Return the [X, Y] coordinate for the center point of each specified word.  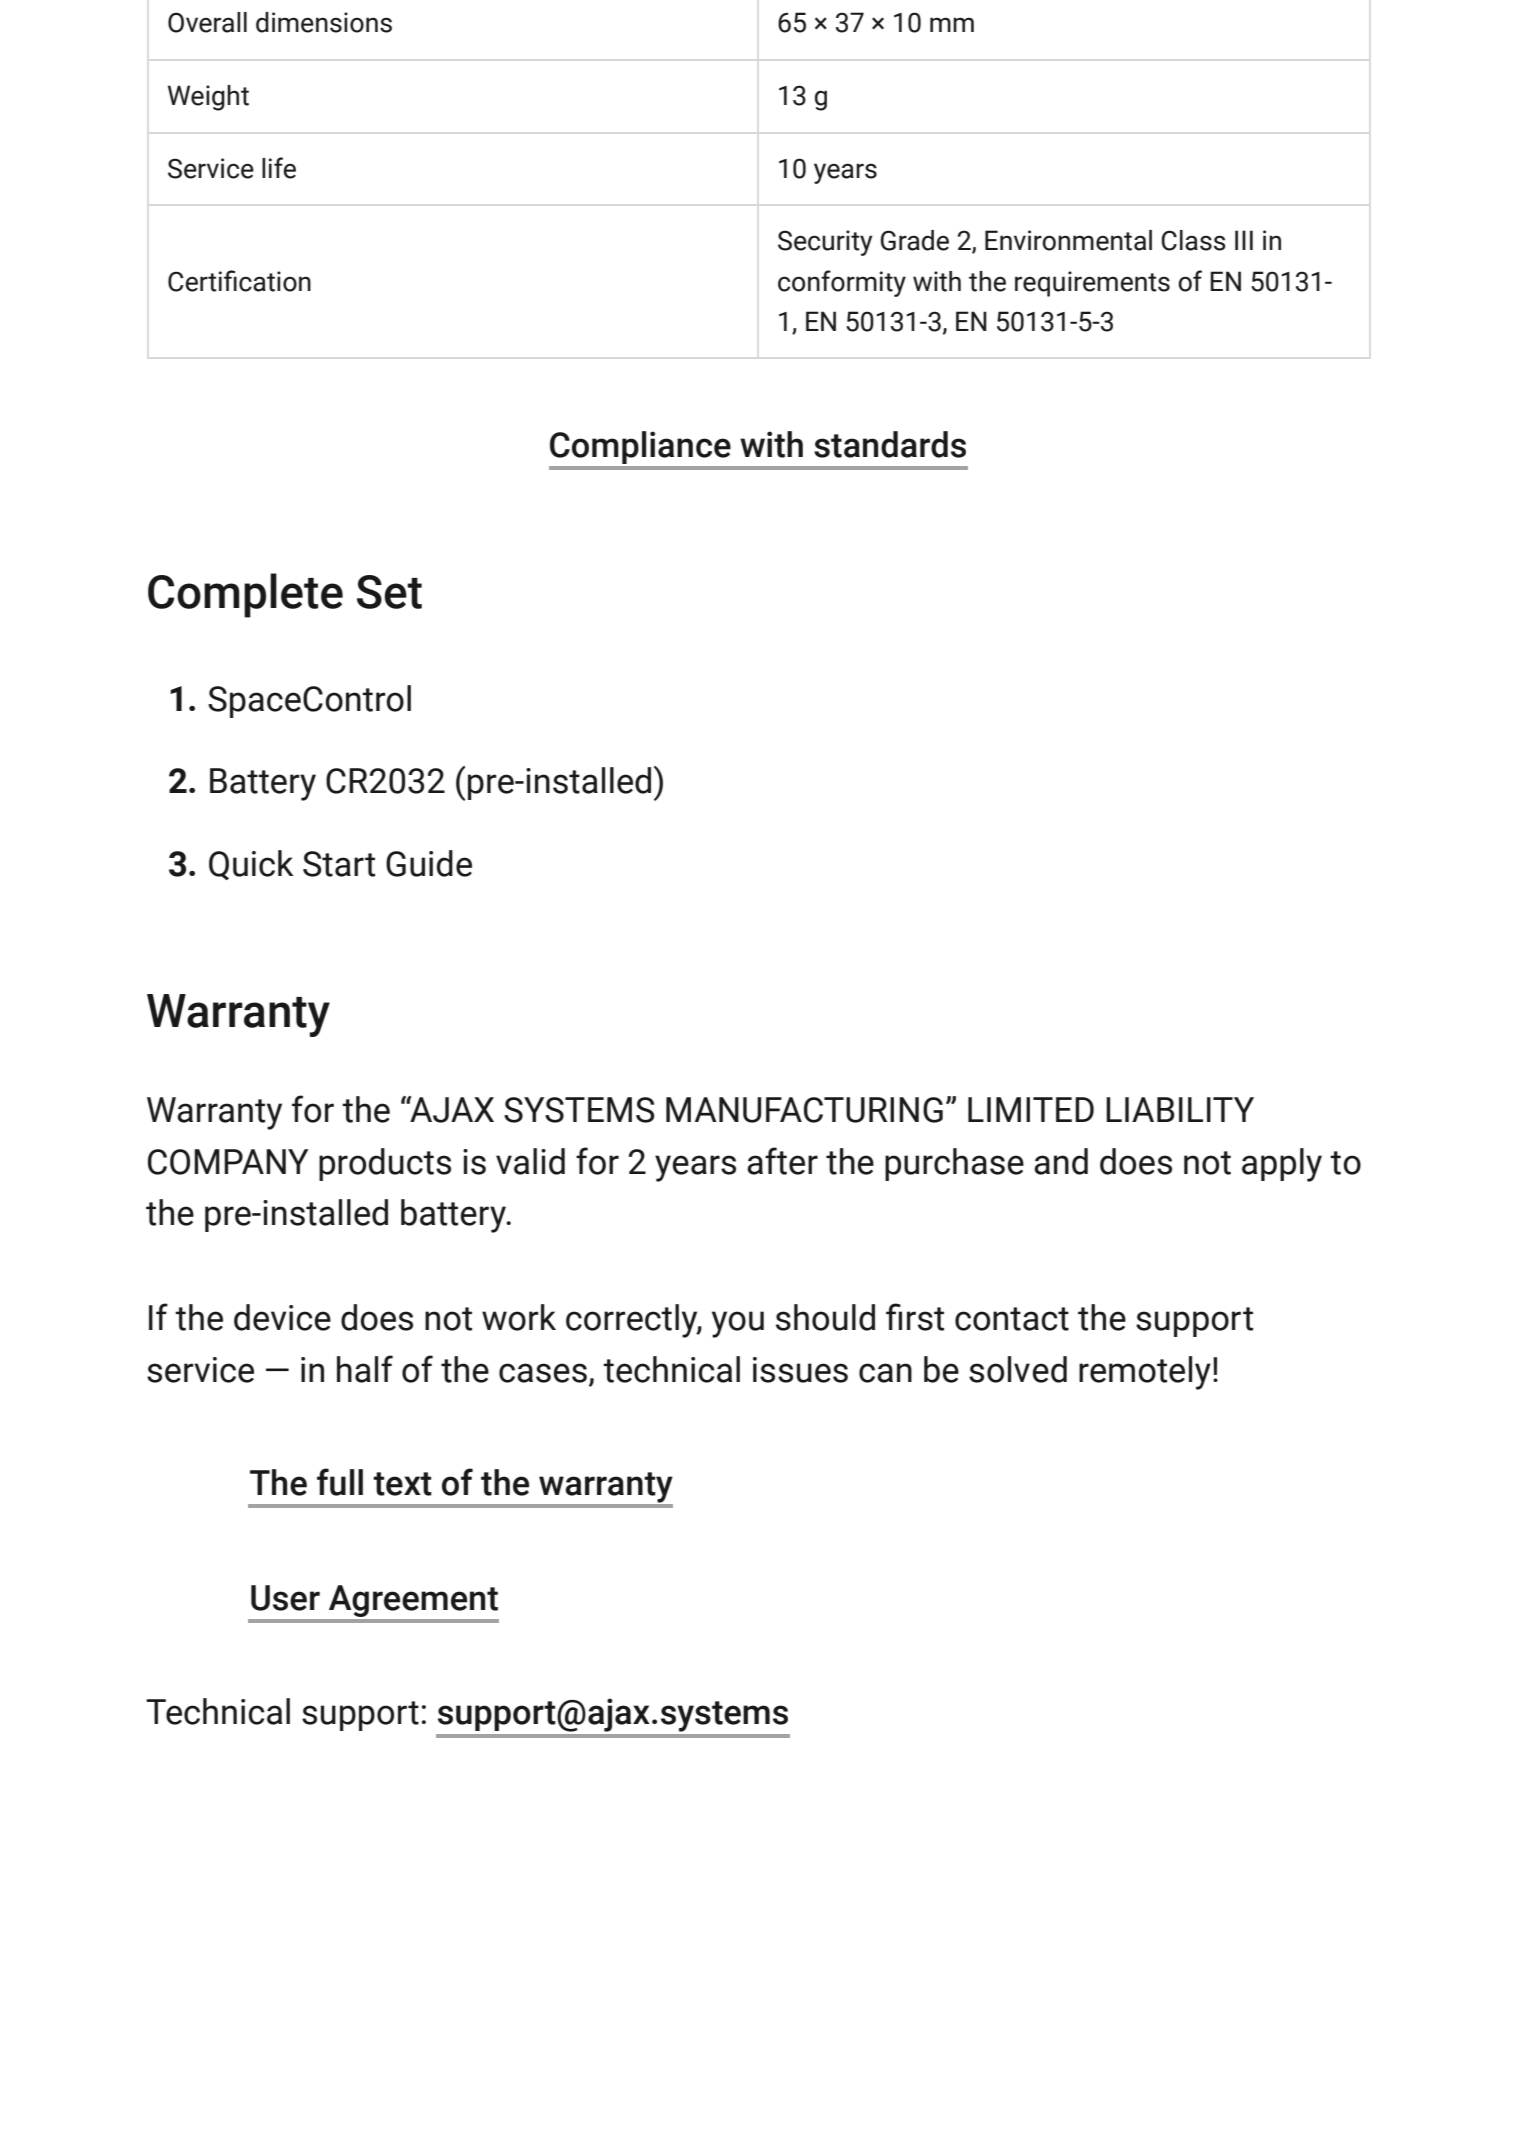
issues [800, 1370]
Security [825, 243]
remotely [1145, 1373]
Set [389, 592]
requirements [1092, 284]
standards [890, 444]
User [285, 1598]
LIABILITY [1180, 1109]
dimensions [324, 22]
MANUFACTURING [804, 1110]
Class [1193, 240]
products [385, 1164]
